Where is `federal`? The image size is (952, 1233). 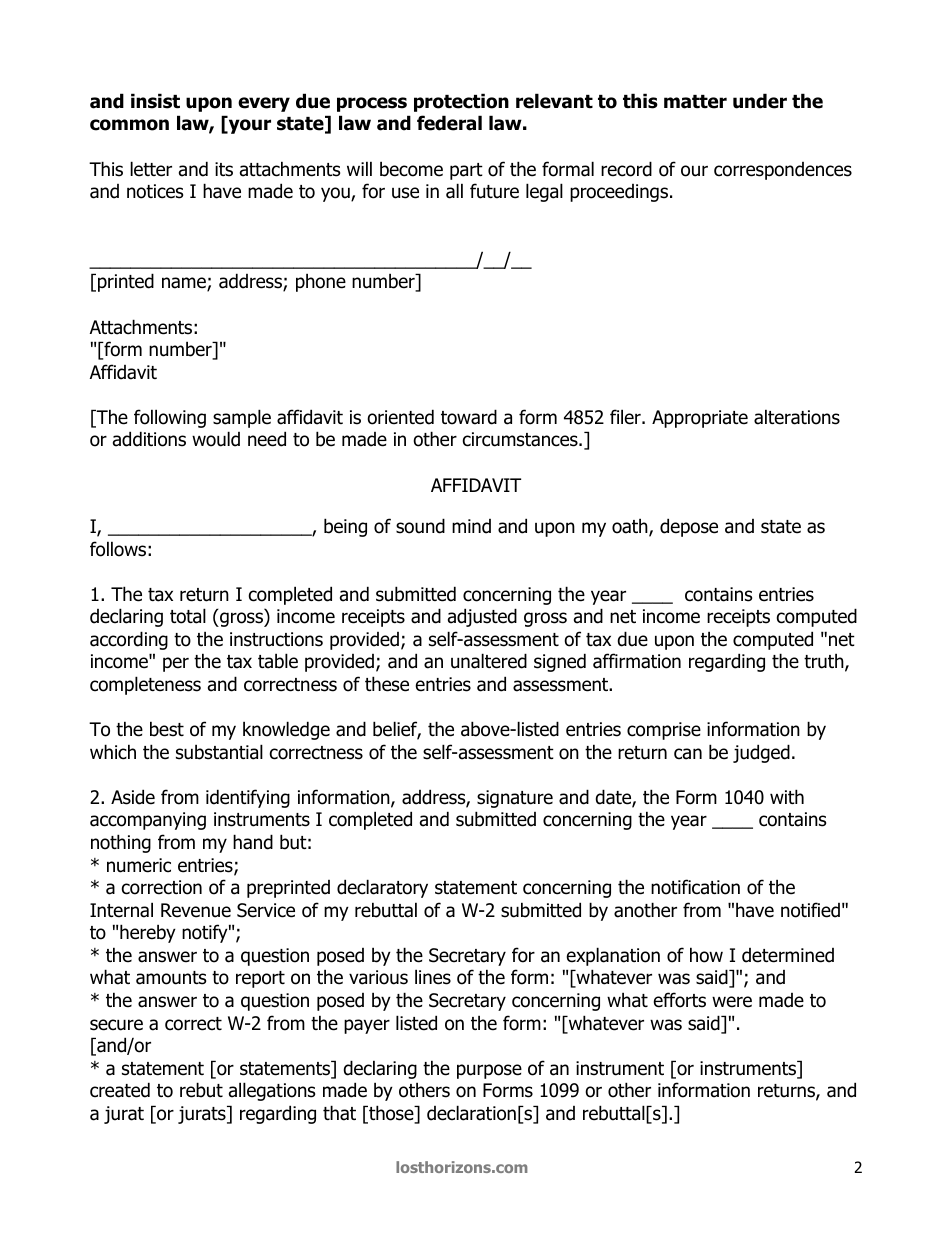
federal is located at coordinates (449, 123).
